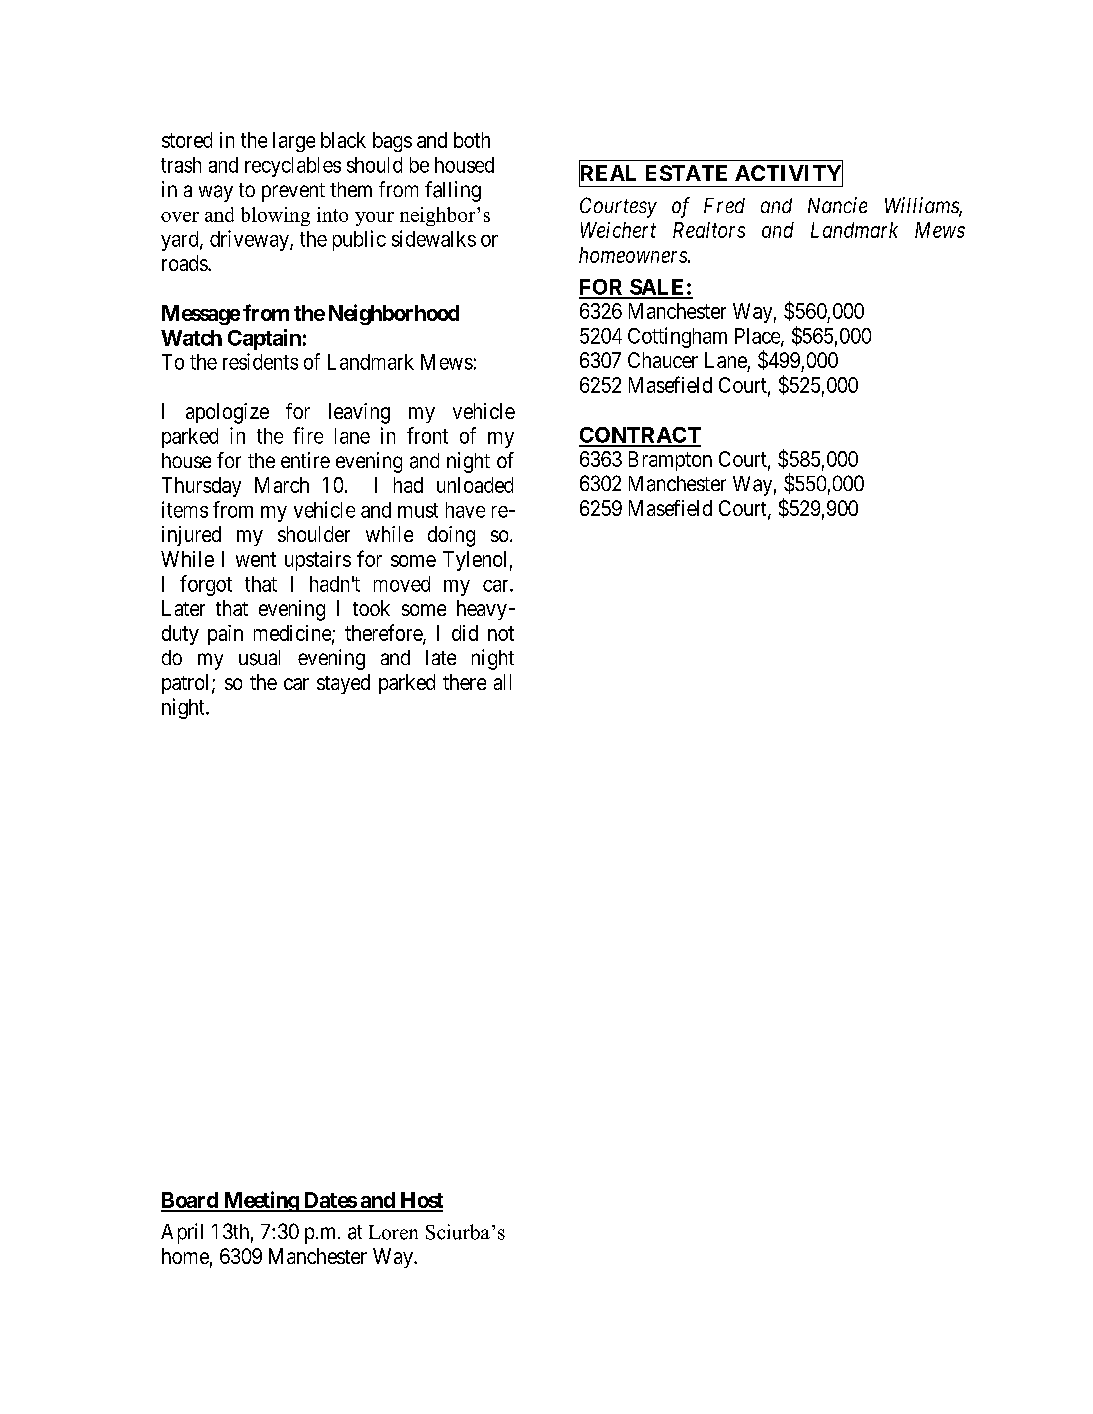 This screenshot has height=1414, width=1093. I want to click on recyclables, so click(293, 167).
